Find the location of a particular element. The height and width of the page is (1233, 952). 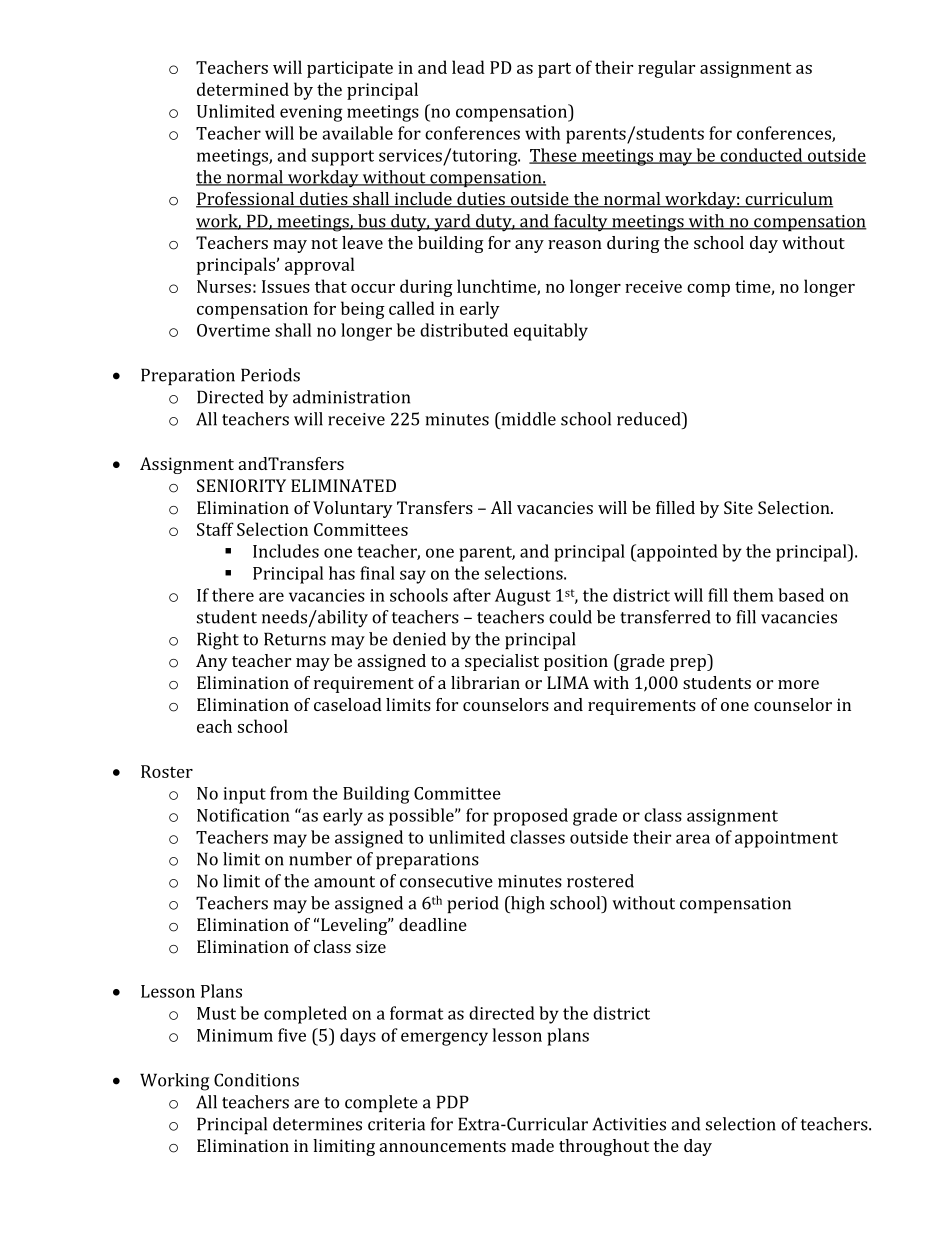

Site is located at coordinates (738, 507).
